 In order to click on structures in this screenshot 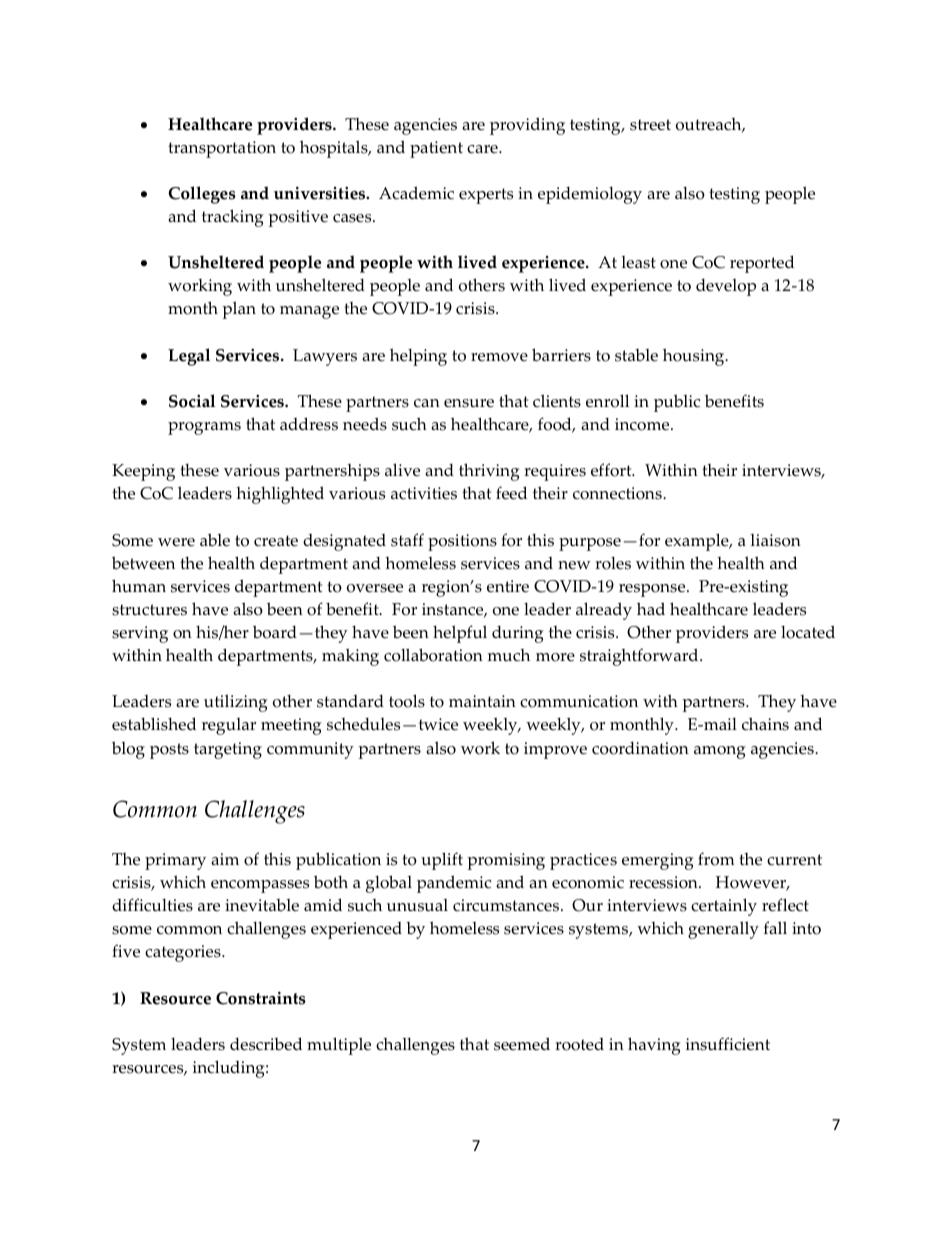, I will do `click(149, 610)`.
